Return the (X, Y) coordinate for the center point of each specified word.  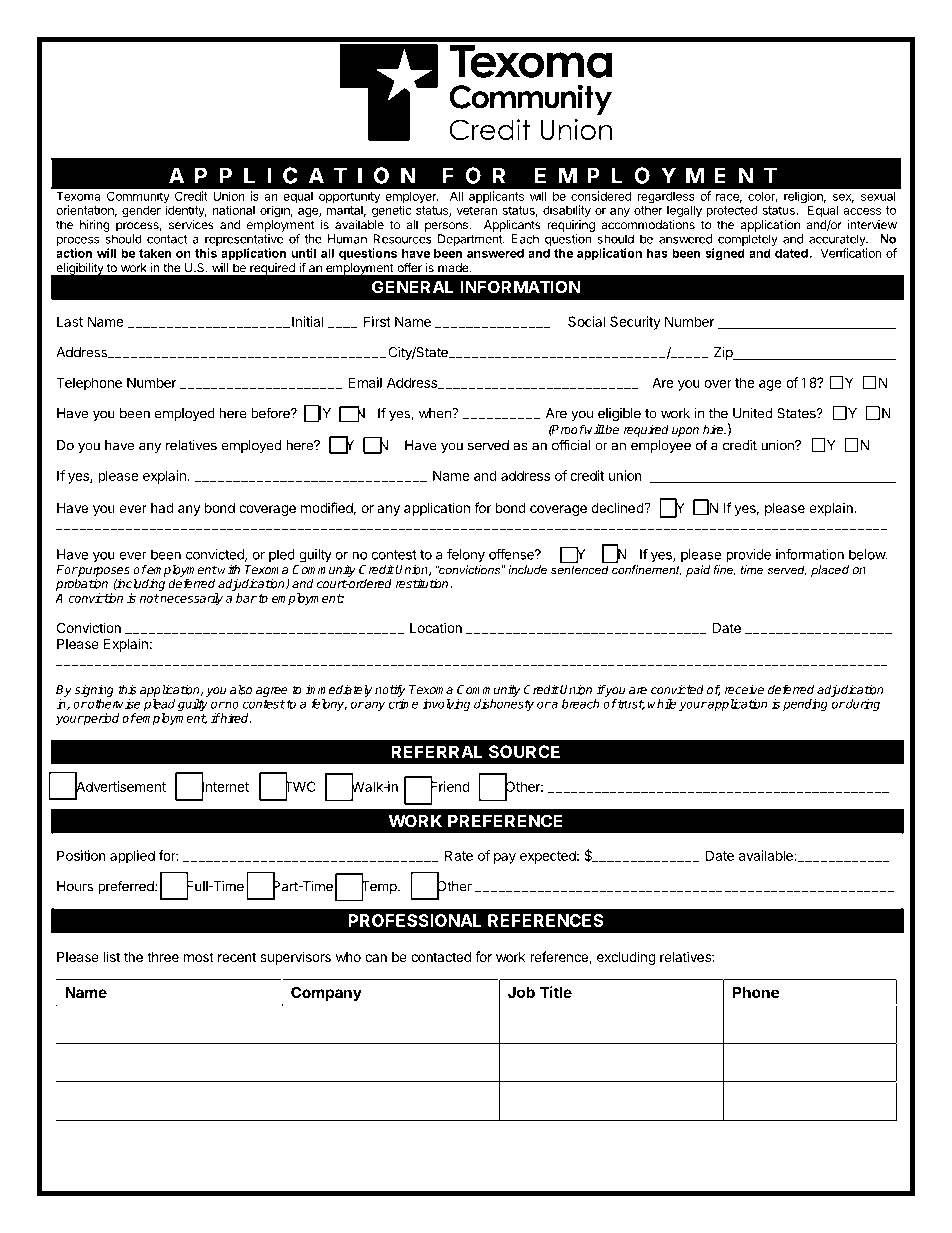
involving (446, 705)
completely (748, 241)
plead (159, 706)
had (162, 507)
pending (805, 705)
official (571, 445)
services (191, 225)
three (163, 957)
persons (447, 227)
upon (685, 432)
